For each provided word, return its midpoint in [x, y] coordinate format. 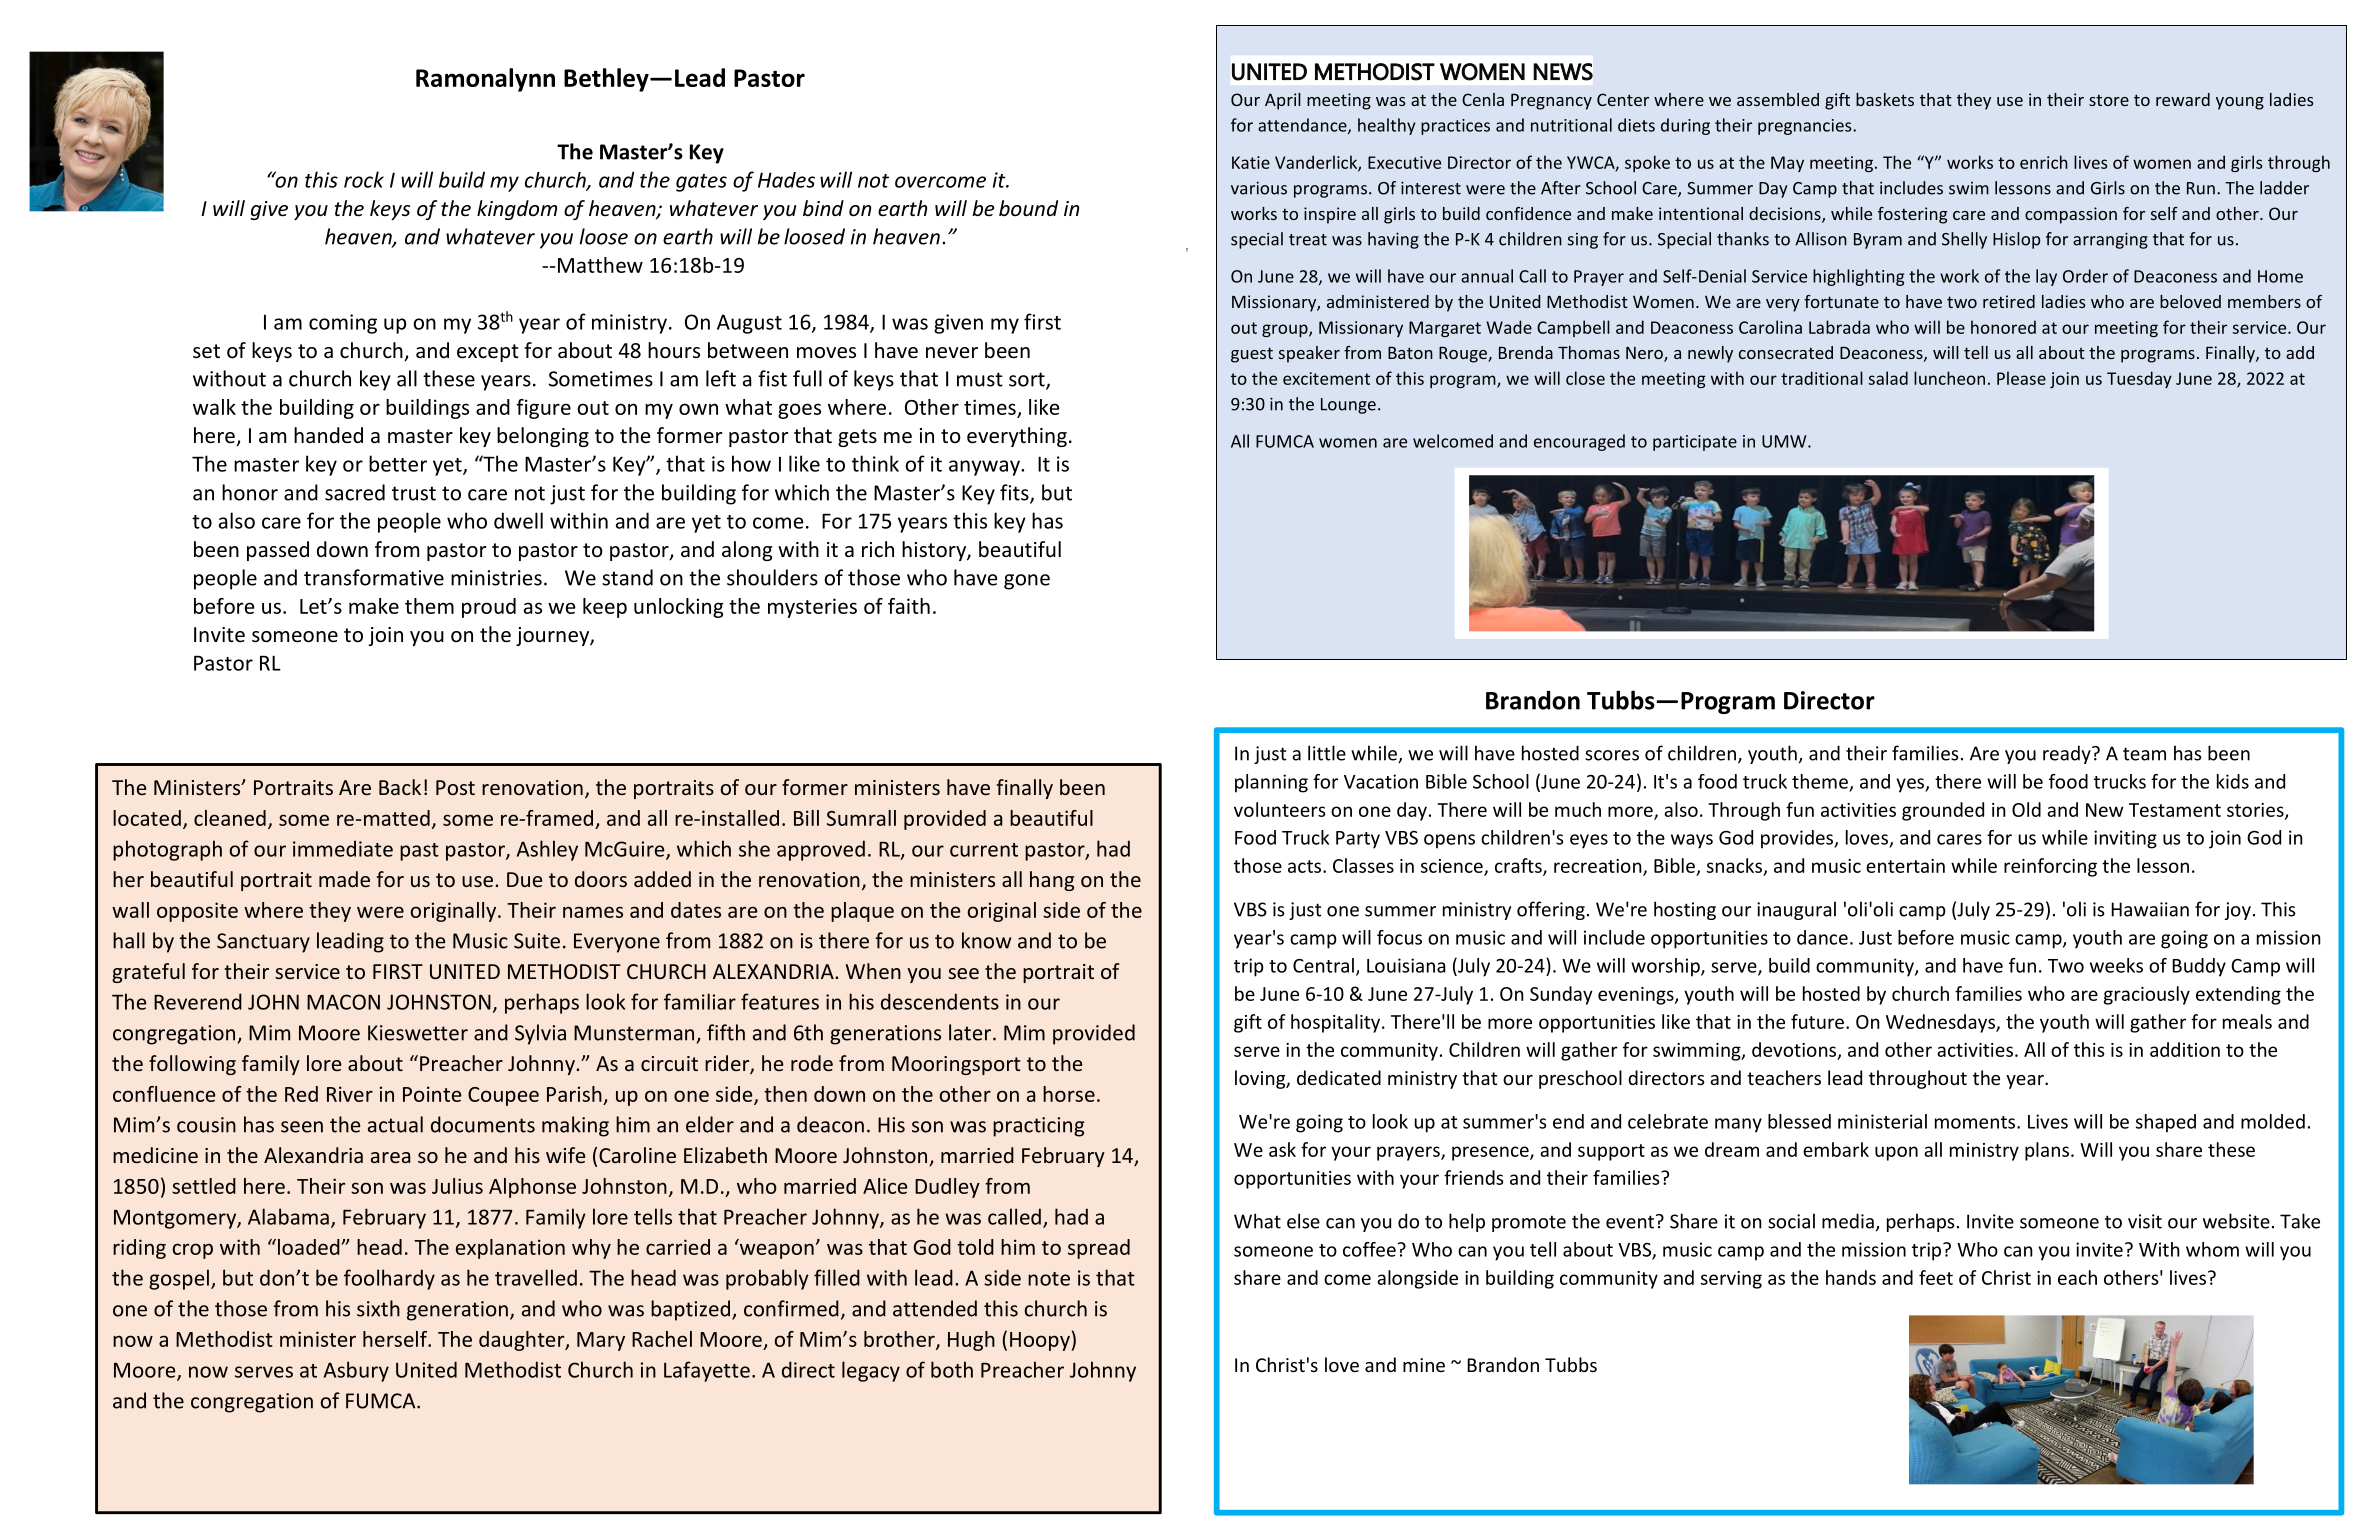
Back [400, 787]
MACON [343, 1002]
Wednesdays [1941, 1023]
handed [328, 435]
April [1283, 101]
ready [2068, 754]
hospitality [1337, 1023]
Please [2021, 378]
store [2109, 100]
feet [1936, 1277]
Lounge [1348, 406]
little [1327, 753]
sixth [378, 1308]
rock [364, 179]
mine [1424, 1365]
